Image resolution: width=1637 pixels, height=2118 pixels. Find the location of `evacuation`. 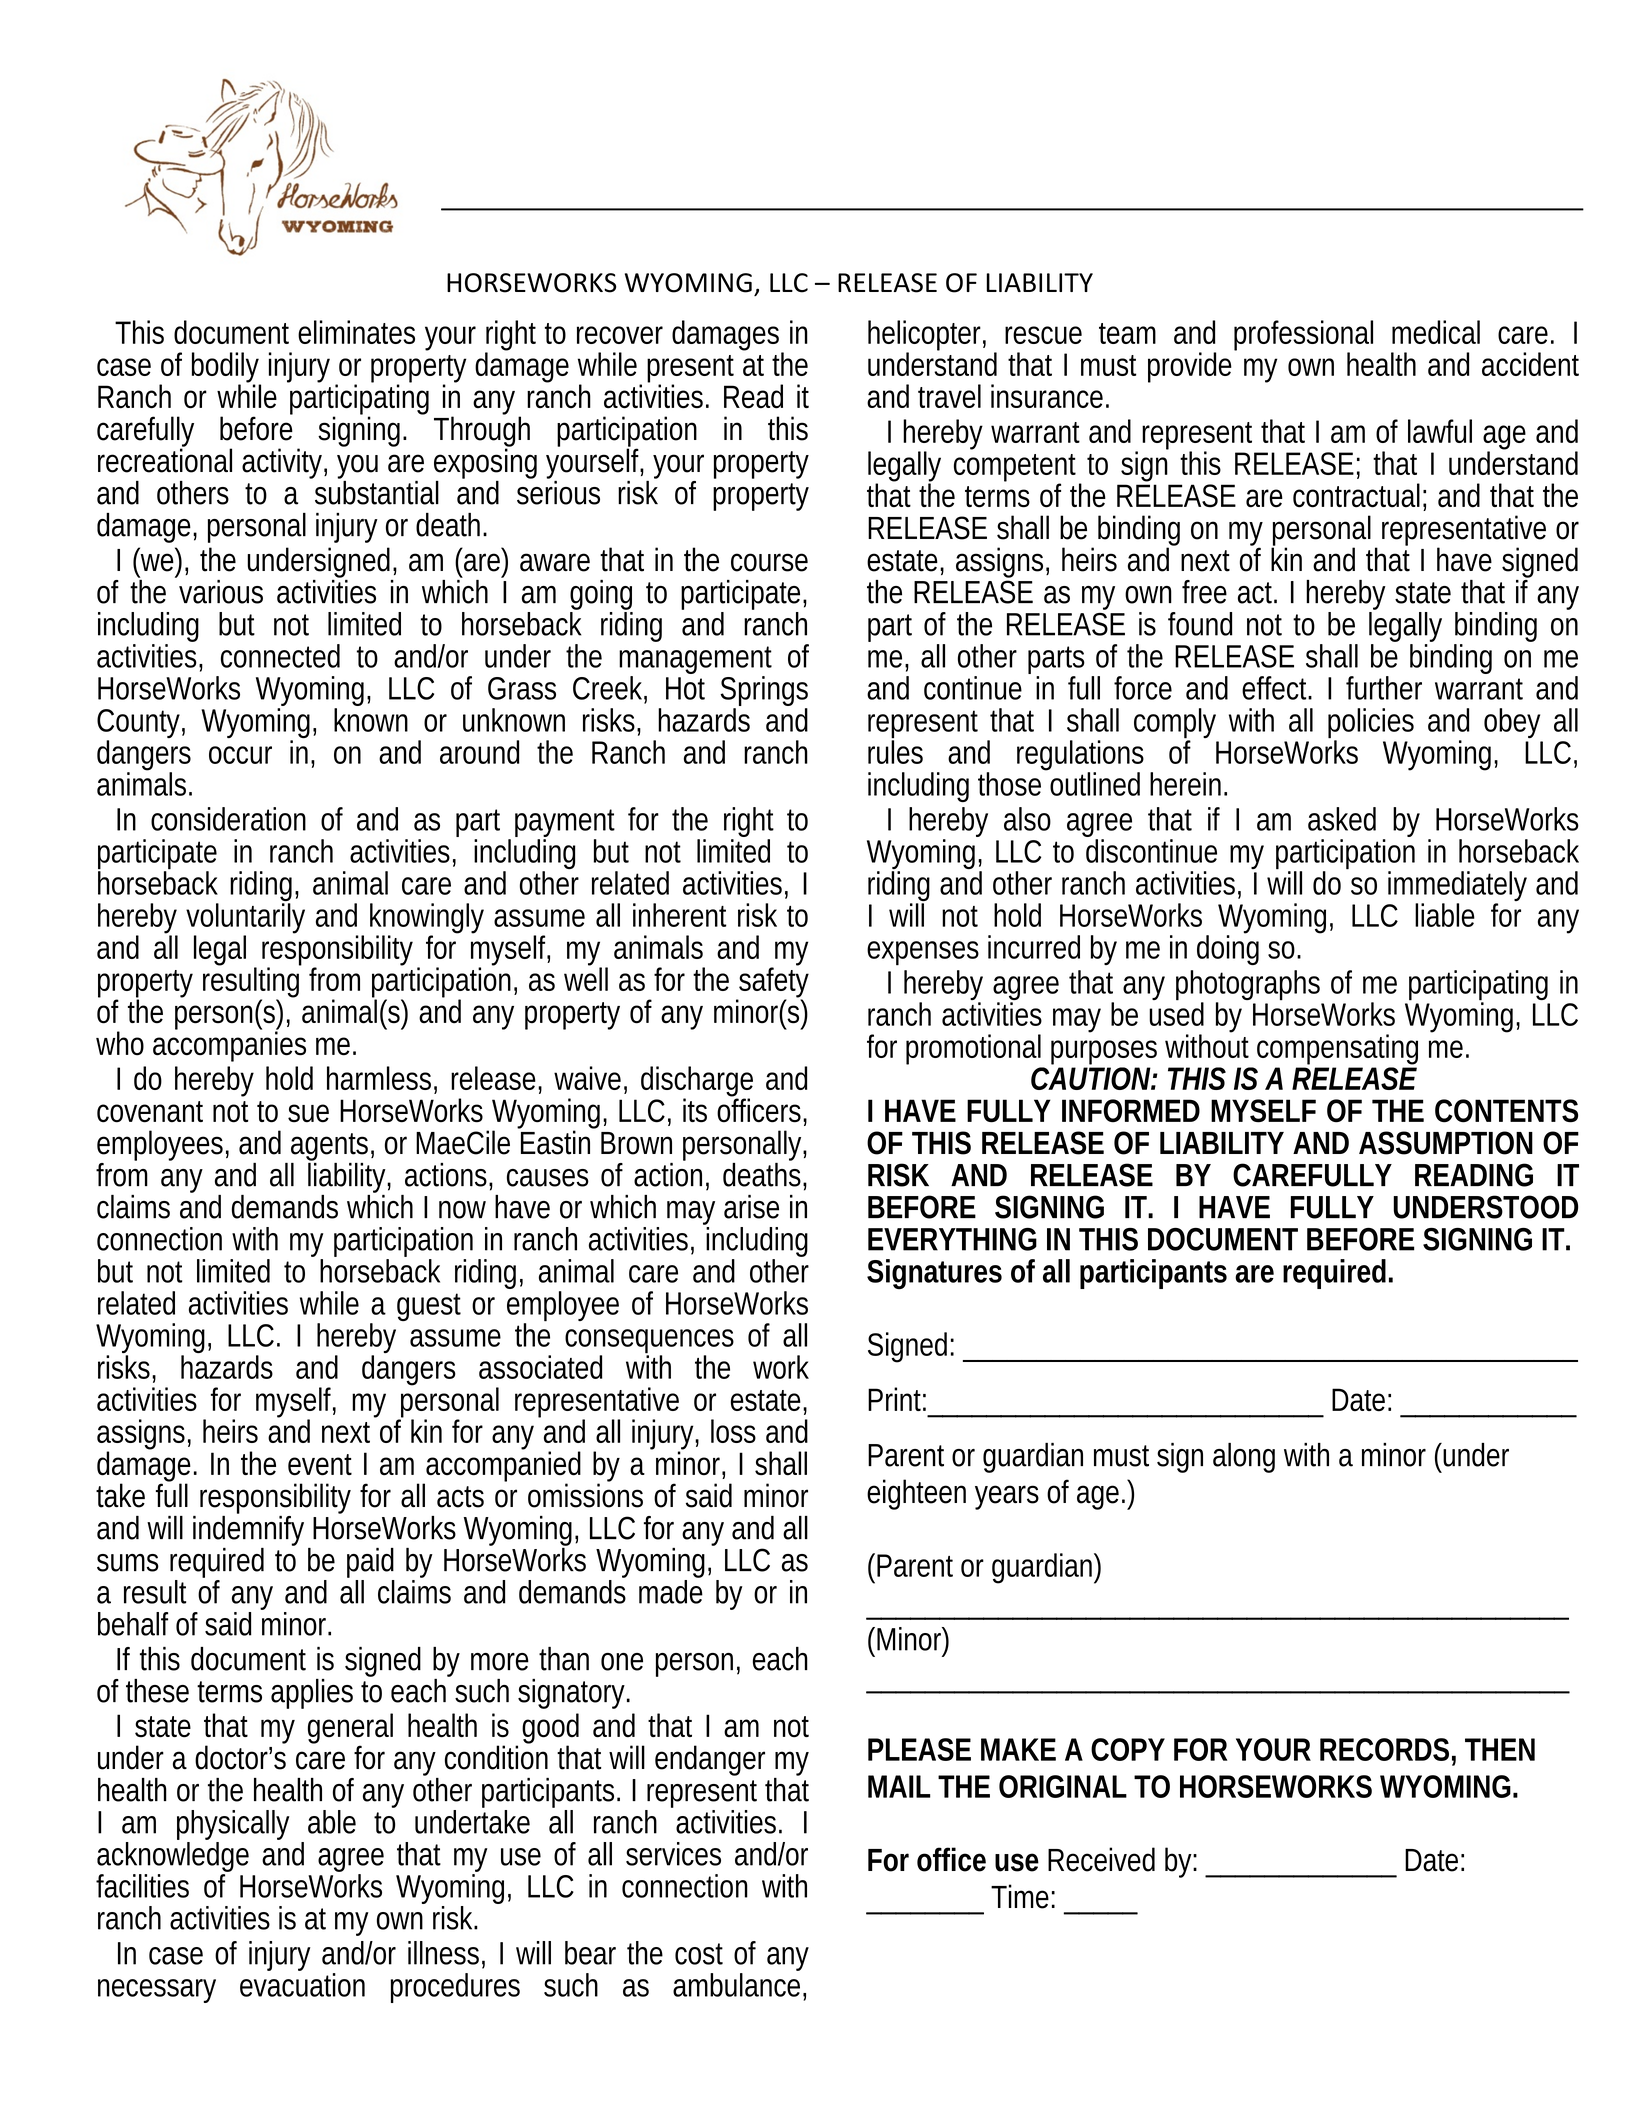

evacuation is located at coordinates (302, 1985).
